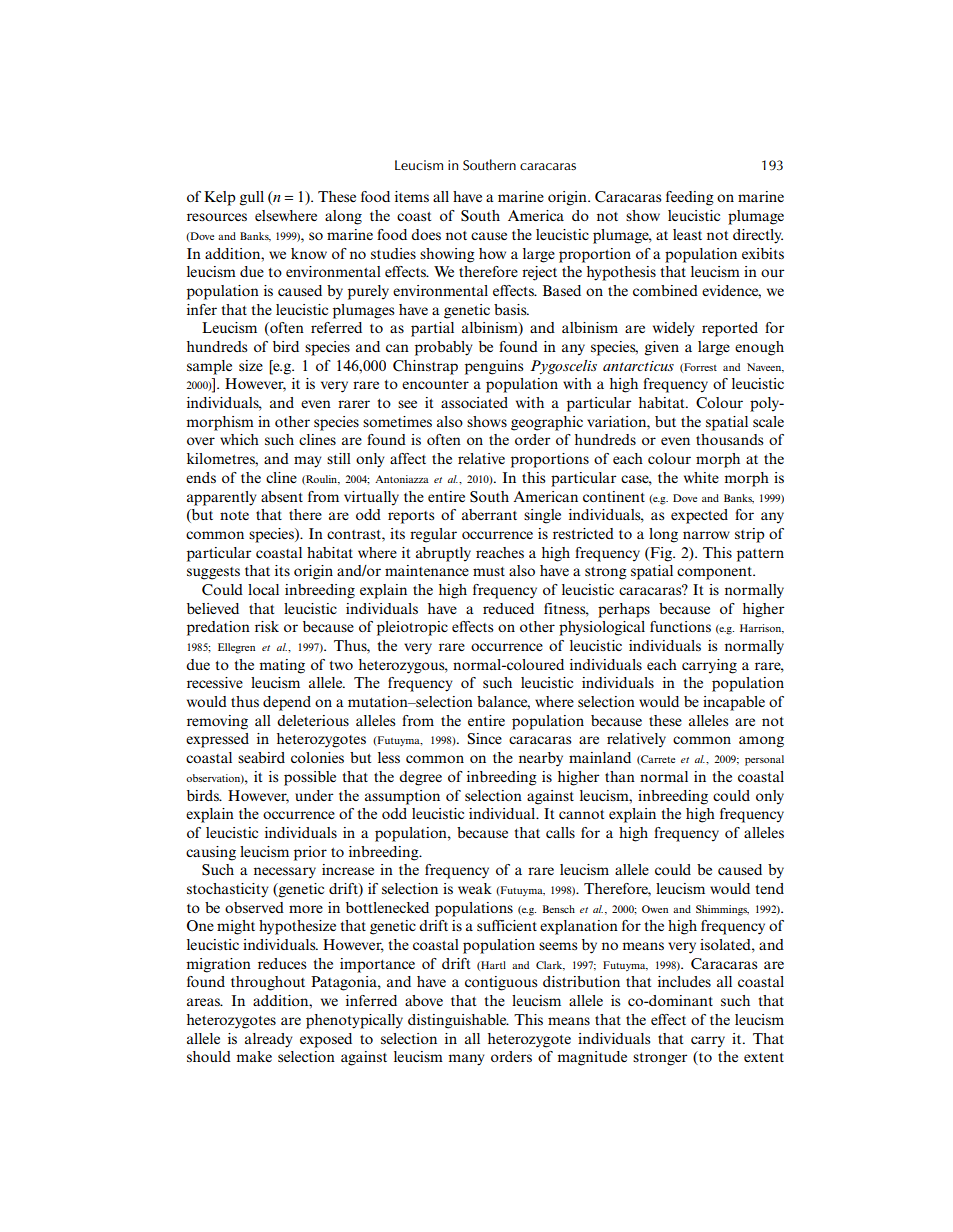  What do you see at coordinates (764, 1057) in the page?
I see `extent` at bounding box center [764, 1057].
